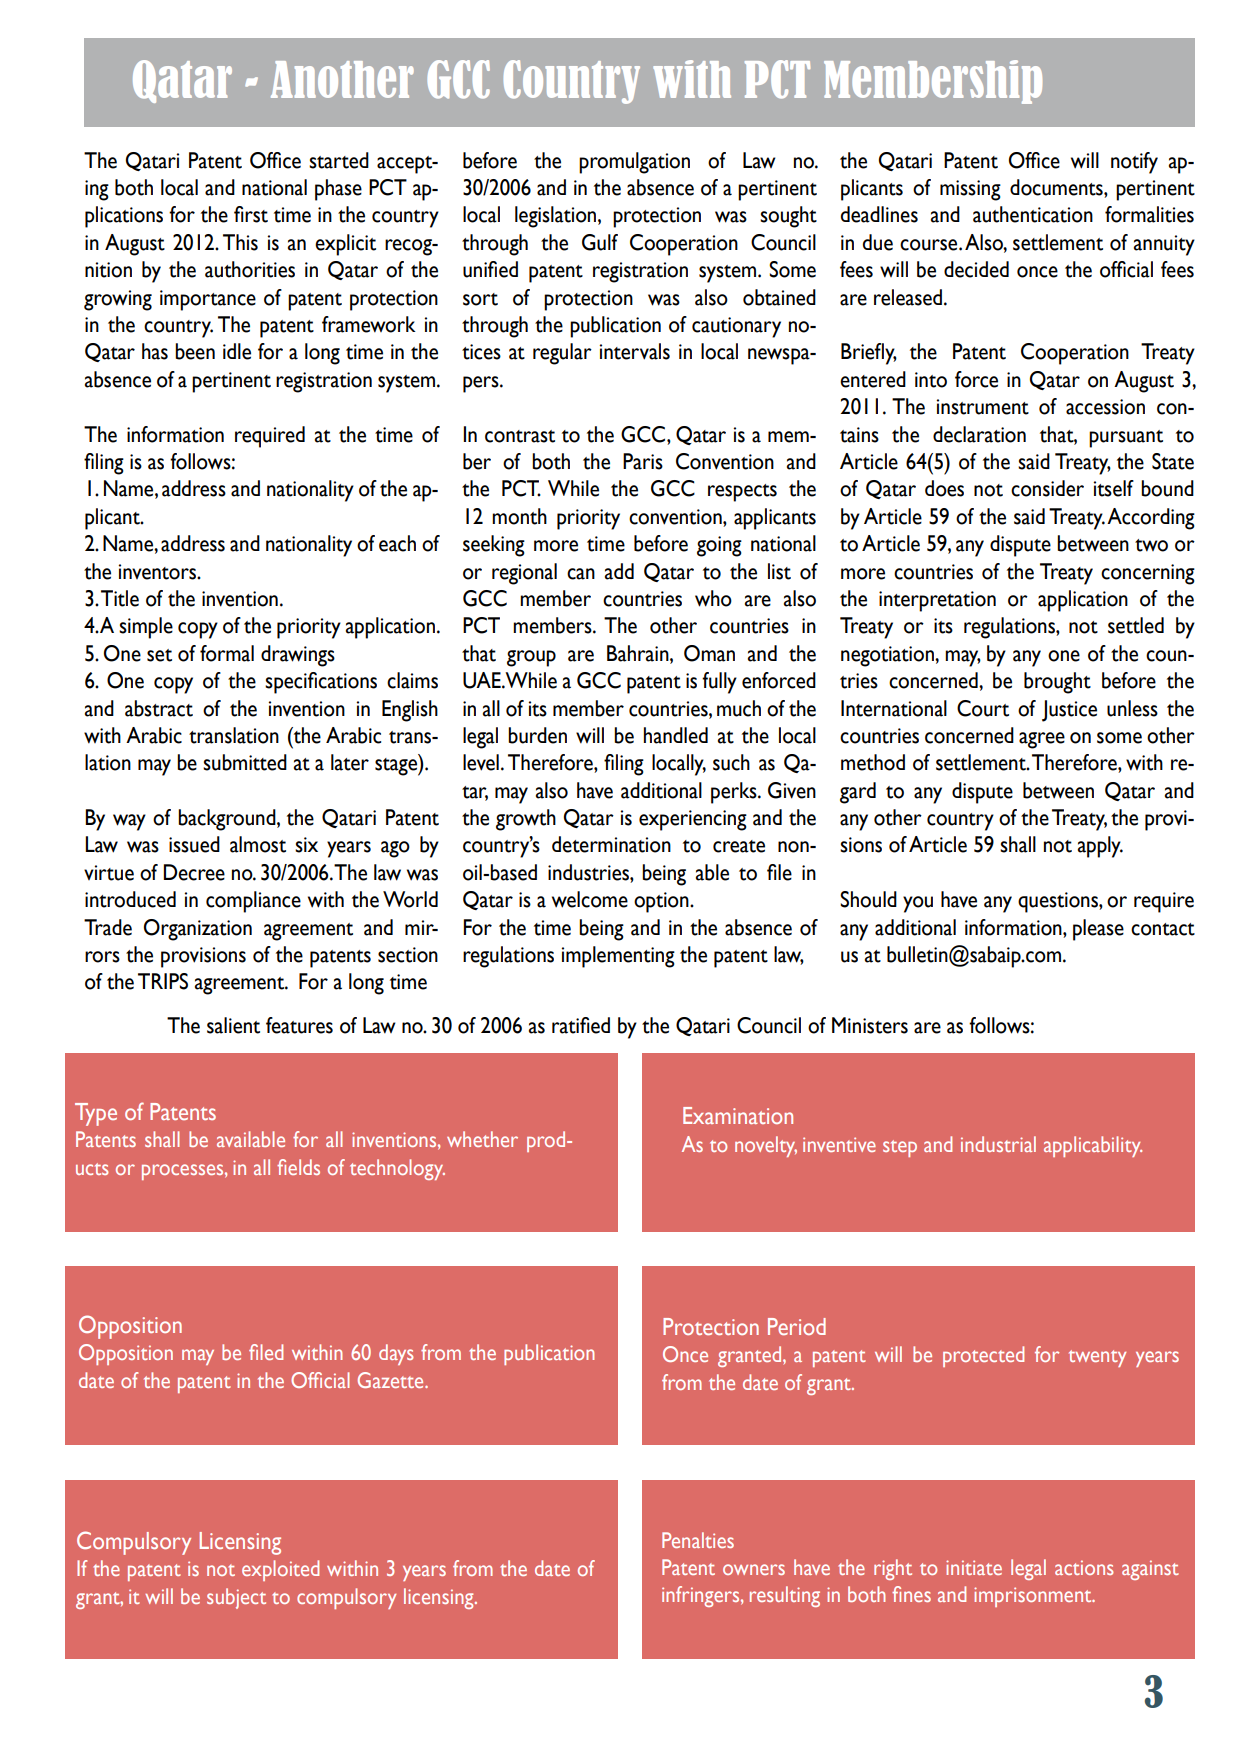 The image size is (1235, 1747). Describe the element at coordinates (280, 1570) in the image. I see `exploited` at that location.
